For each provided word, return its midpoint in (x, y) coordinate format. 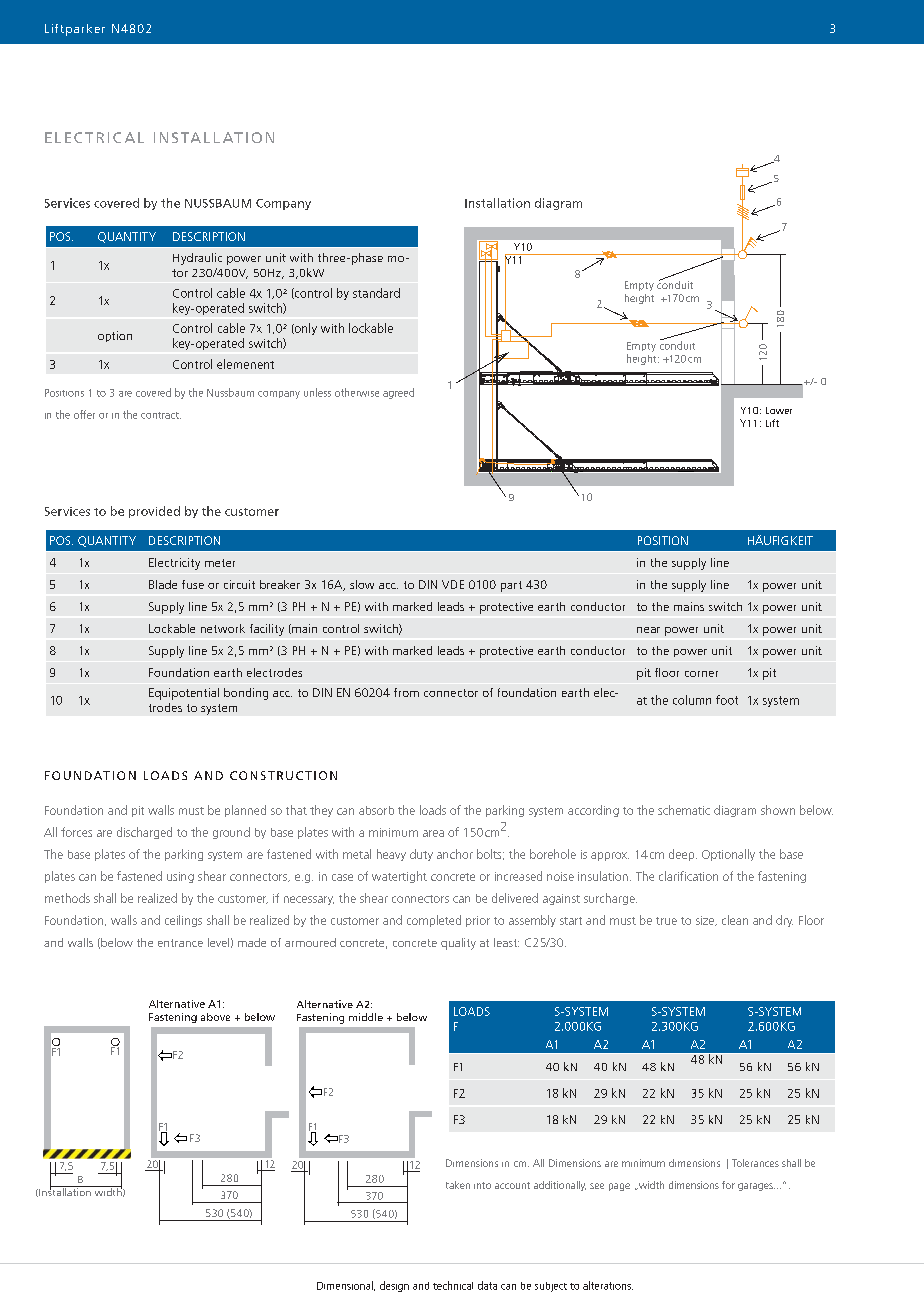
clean (735, 920)
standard (376, 293)
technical (453, 1285)
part (511, 586)
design (394, 1286)
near (648, 630)
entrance (180, 943)
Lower (779, 410)
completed (434, 921)
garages (756, 1187)
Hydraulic (197, 259)
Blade (163, 584)
